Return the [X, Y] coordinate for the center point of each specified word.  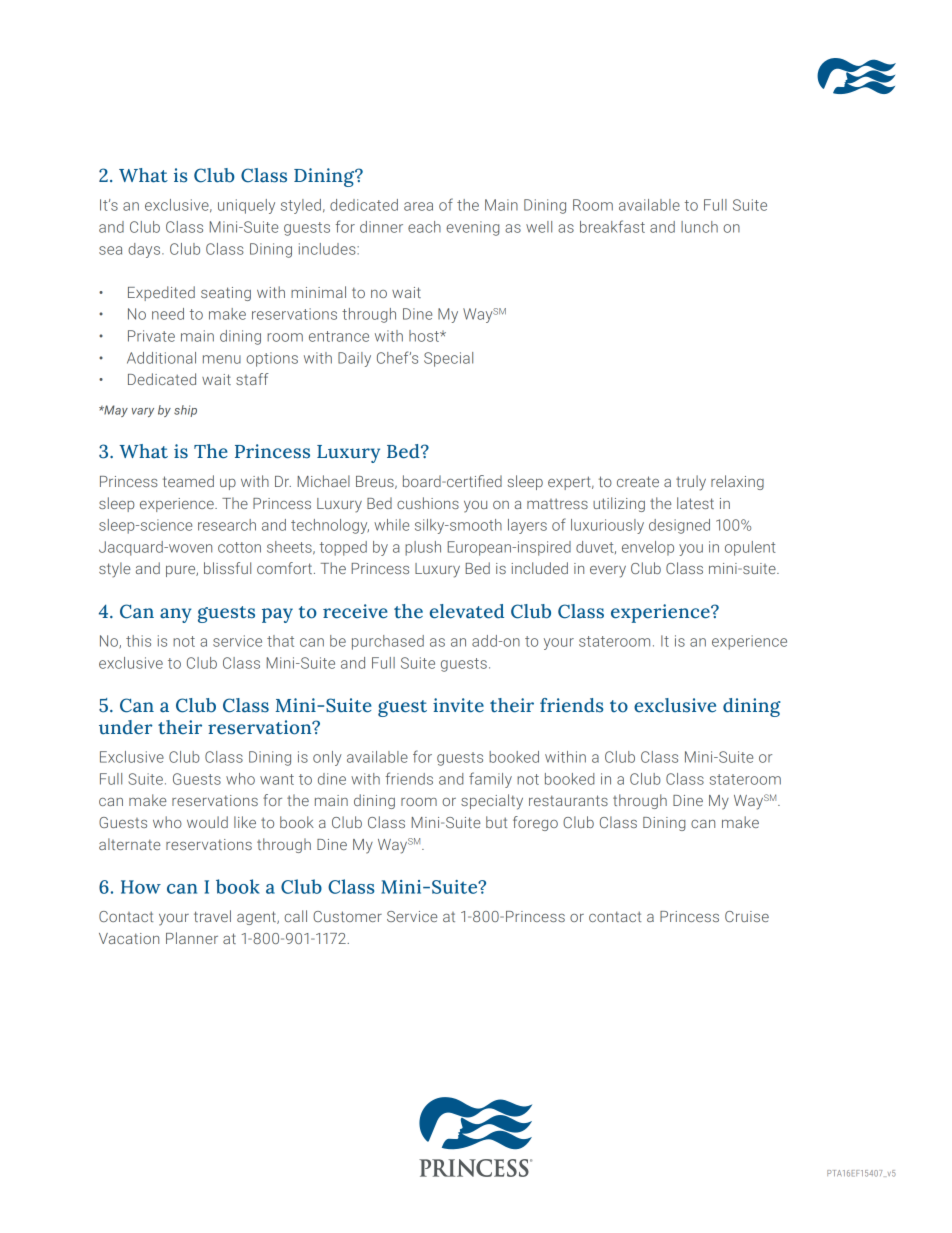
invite [458, 705]
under [126, 727]
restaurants [568, 800]
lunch [699, 227]
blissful [227, 568]
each [424, 227]
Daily [354, 359]
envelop [648, 548]
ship [185, 411]
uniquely [246, 206]
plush [423, 548]
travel [212, 916]
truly [691, 483]
